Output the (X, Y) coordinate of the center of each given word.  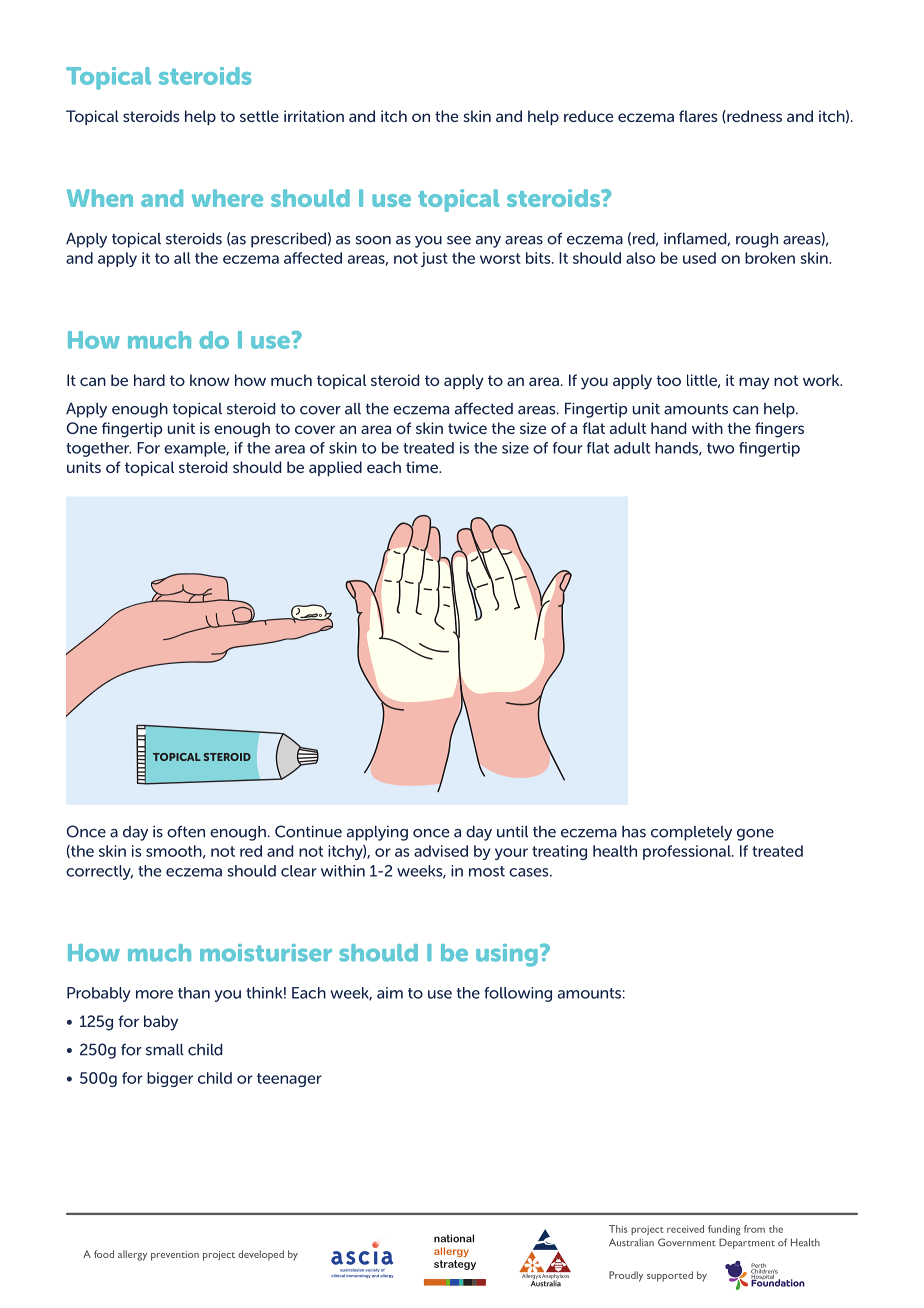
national (454, 1238)
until (512, 831)
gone (755, 835)
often (186, 831)
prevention (175, 1256)
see (459, 240)
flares (698, 116)
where (227, 198)
